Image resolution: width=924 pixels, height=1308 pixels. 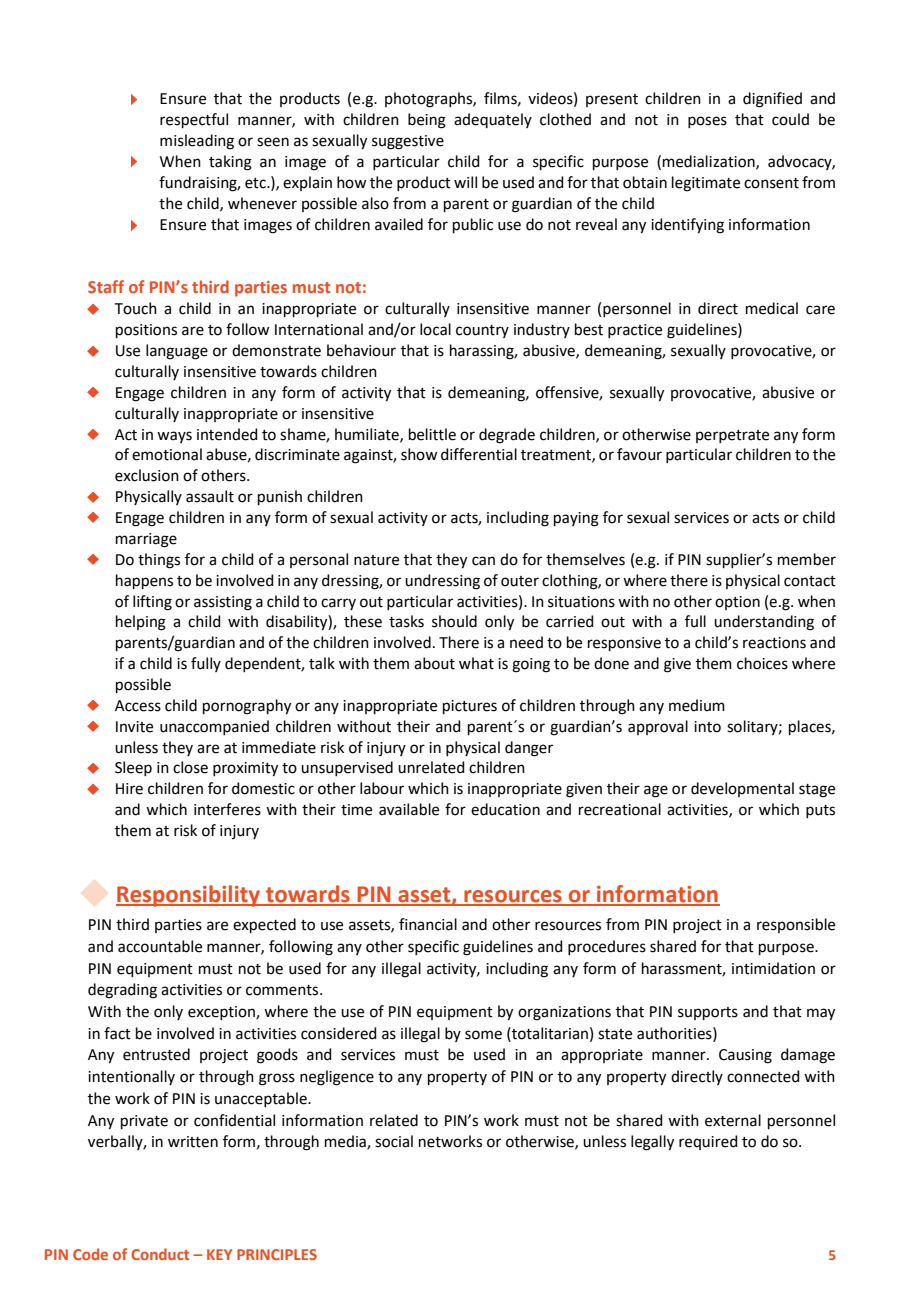 What do you see at coordinates (174, 437) in the screenshot?
I see `ways` at bounding box center [174, 437].
